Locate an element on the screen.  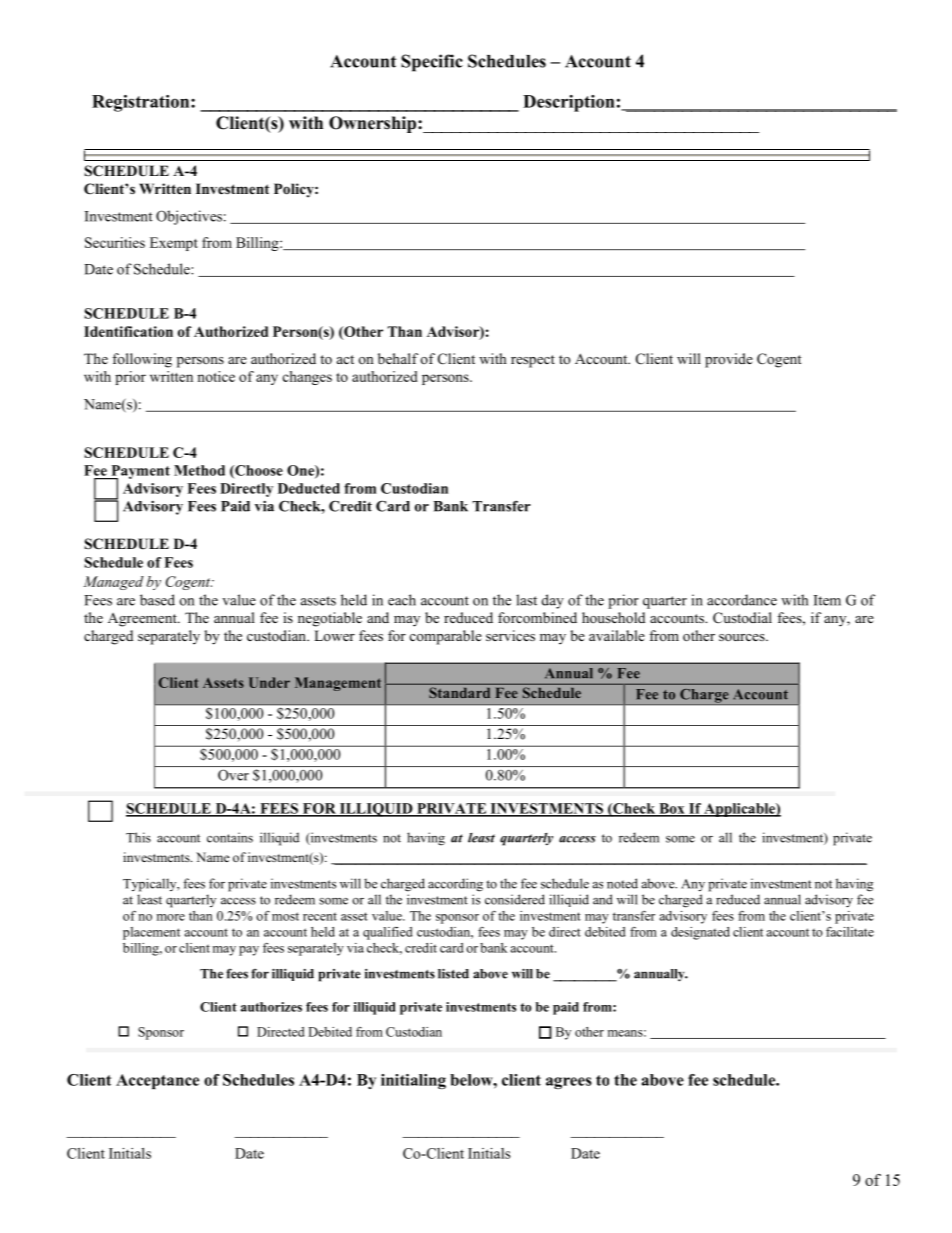
last is located at coordinates (526, 600).
